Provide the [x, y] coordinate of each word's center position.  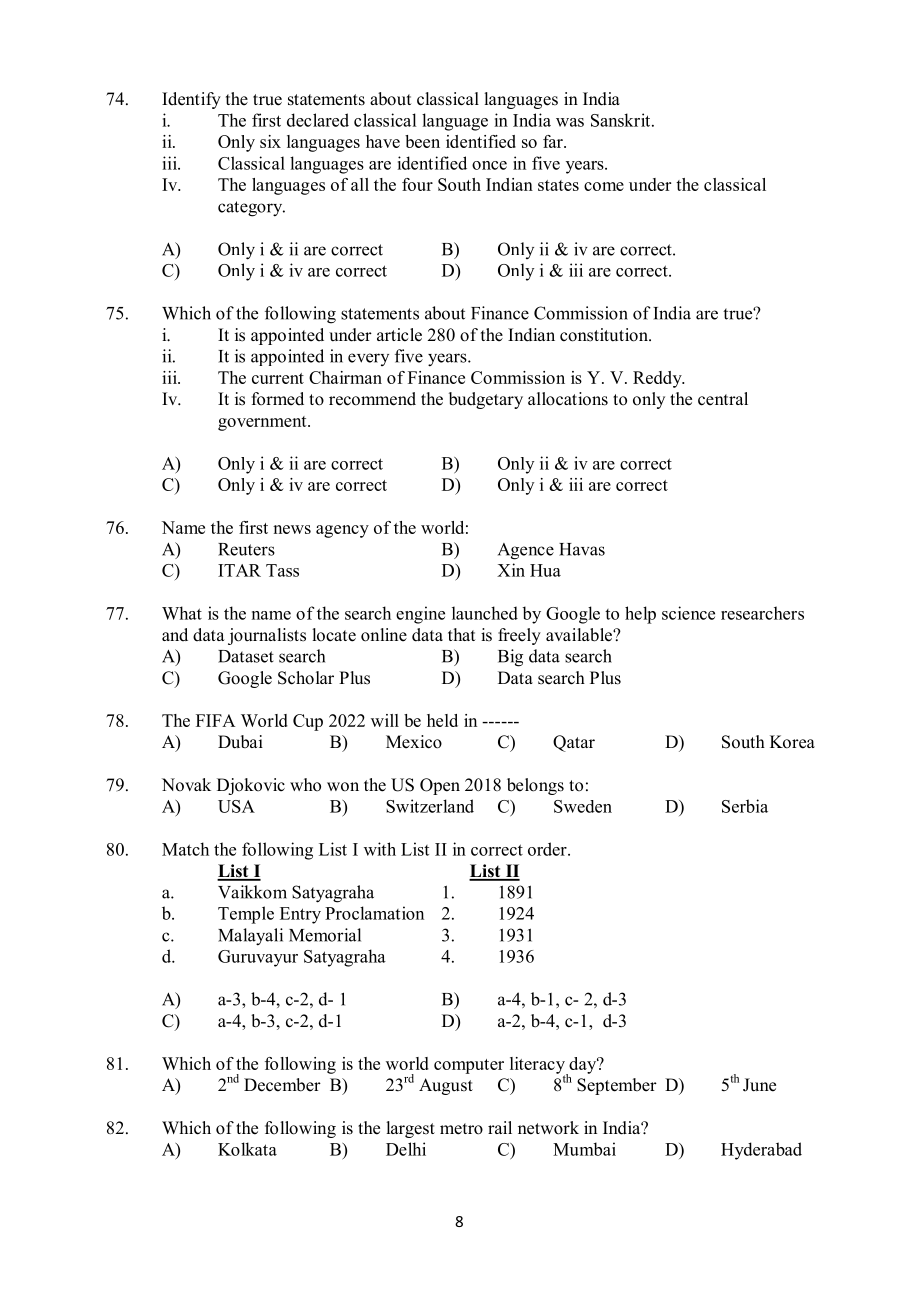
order [548, 849]
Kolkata [247, 1149]
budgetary [486, 400]
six [270, 141]
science [688, 613]
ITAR [239, 570]
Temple [246, 915]
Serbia [745, 806]
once [489, 165]
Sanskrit [622, 120]
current [278, 378]
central [723, 399]
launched [485, 613]
